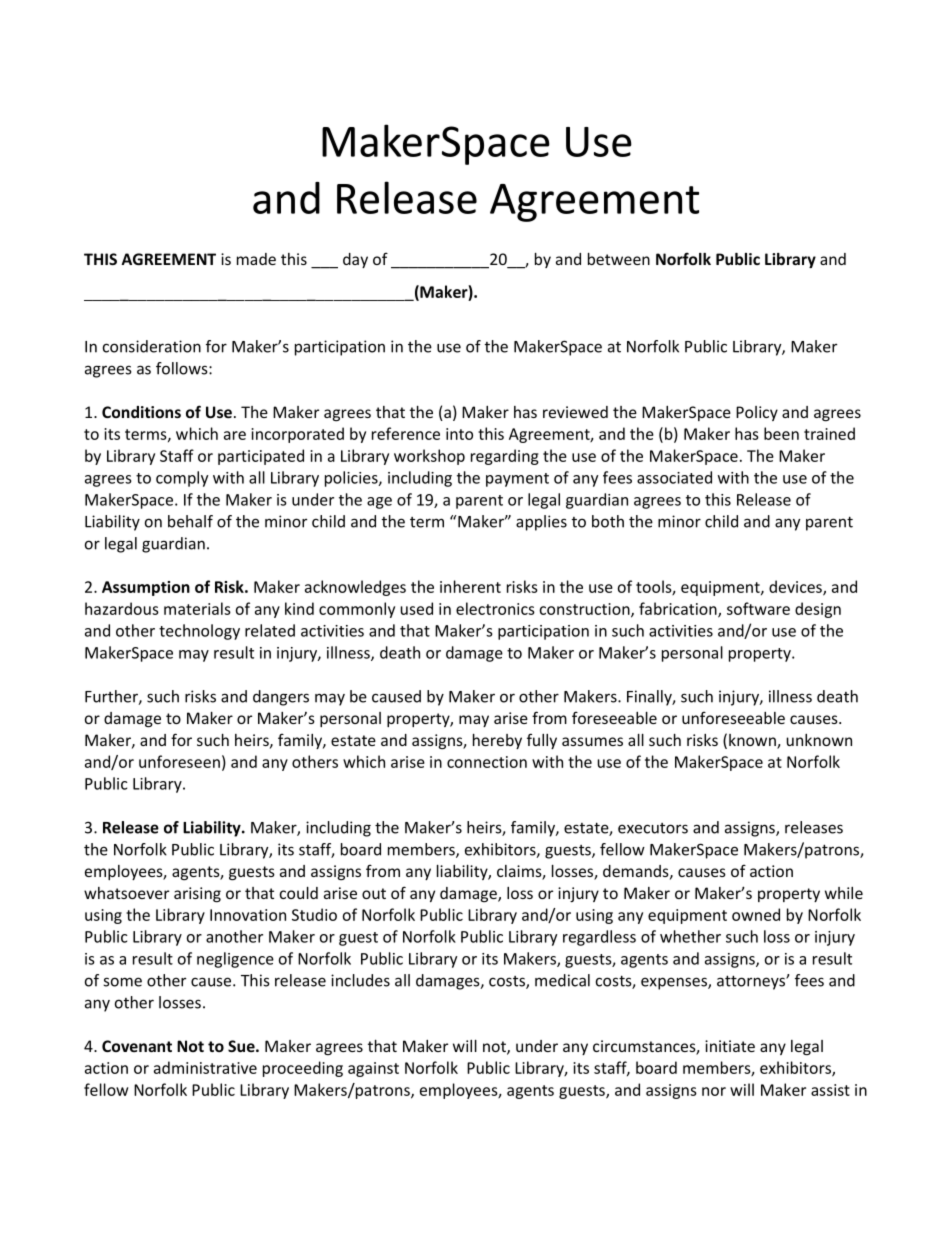 This screenshot has width=952, height=1233. What do you see at coordinates (756, 914) in the screenshot?
I see `owned` at bounding box center [756, 914].
